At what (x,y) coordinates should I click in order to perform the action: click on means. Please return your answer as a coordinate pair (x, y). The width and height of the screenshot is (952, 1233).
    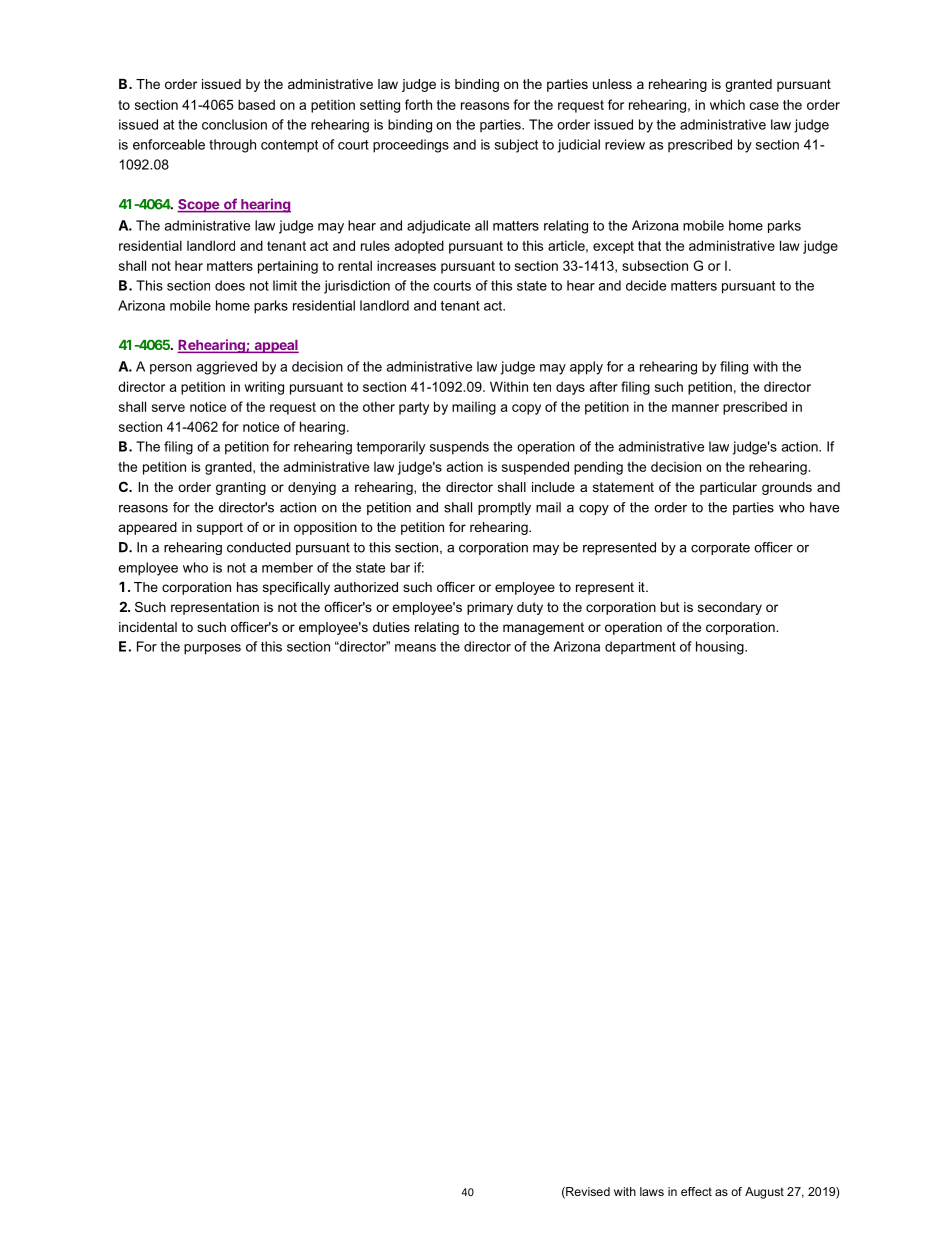
    Looking at the image, I should click on (415, 648).
